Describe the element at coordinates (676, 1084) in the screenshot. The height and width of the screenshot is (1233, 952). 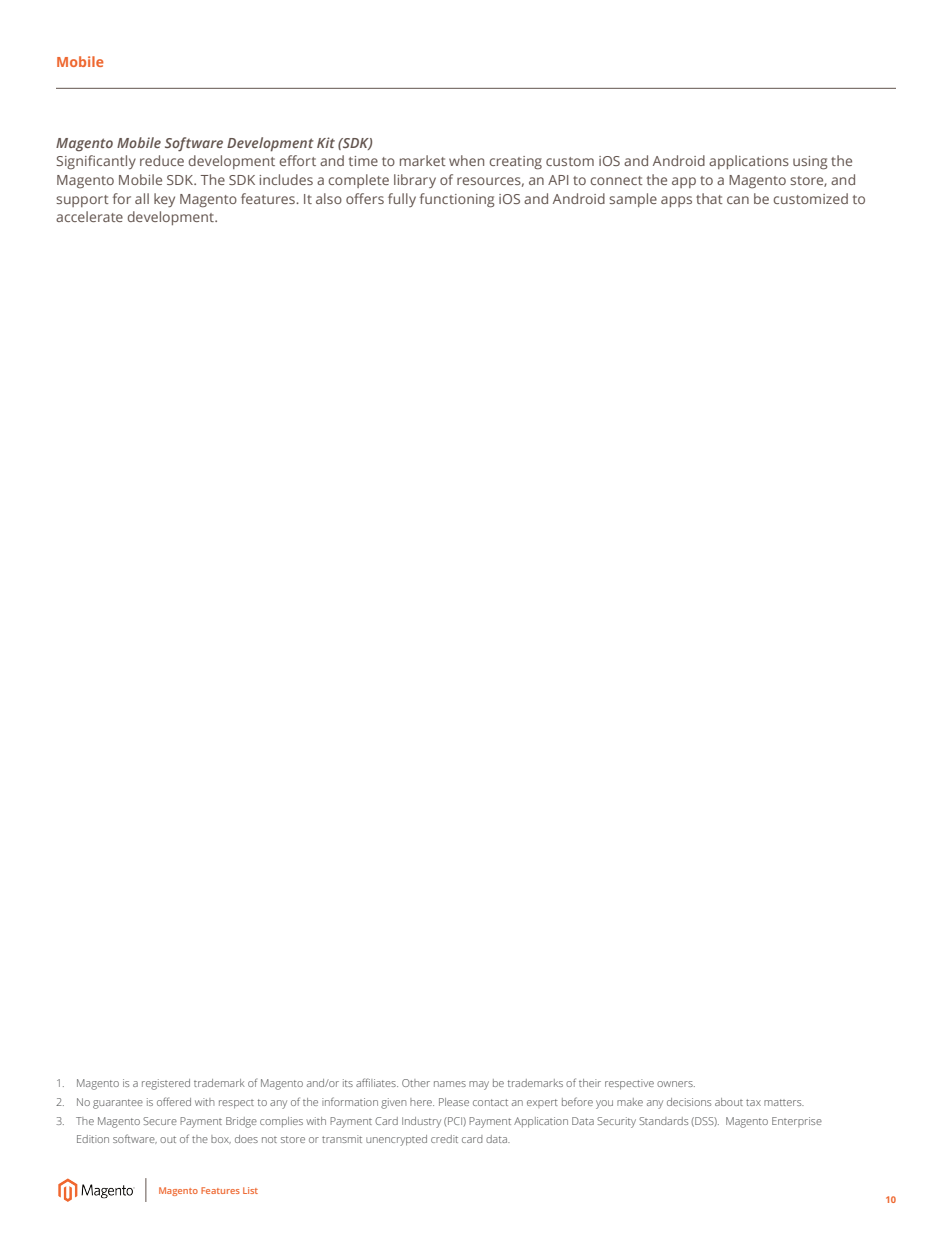
I see `owners` at that location.
